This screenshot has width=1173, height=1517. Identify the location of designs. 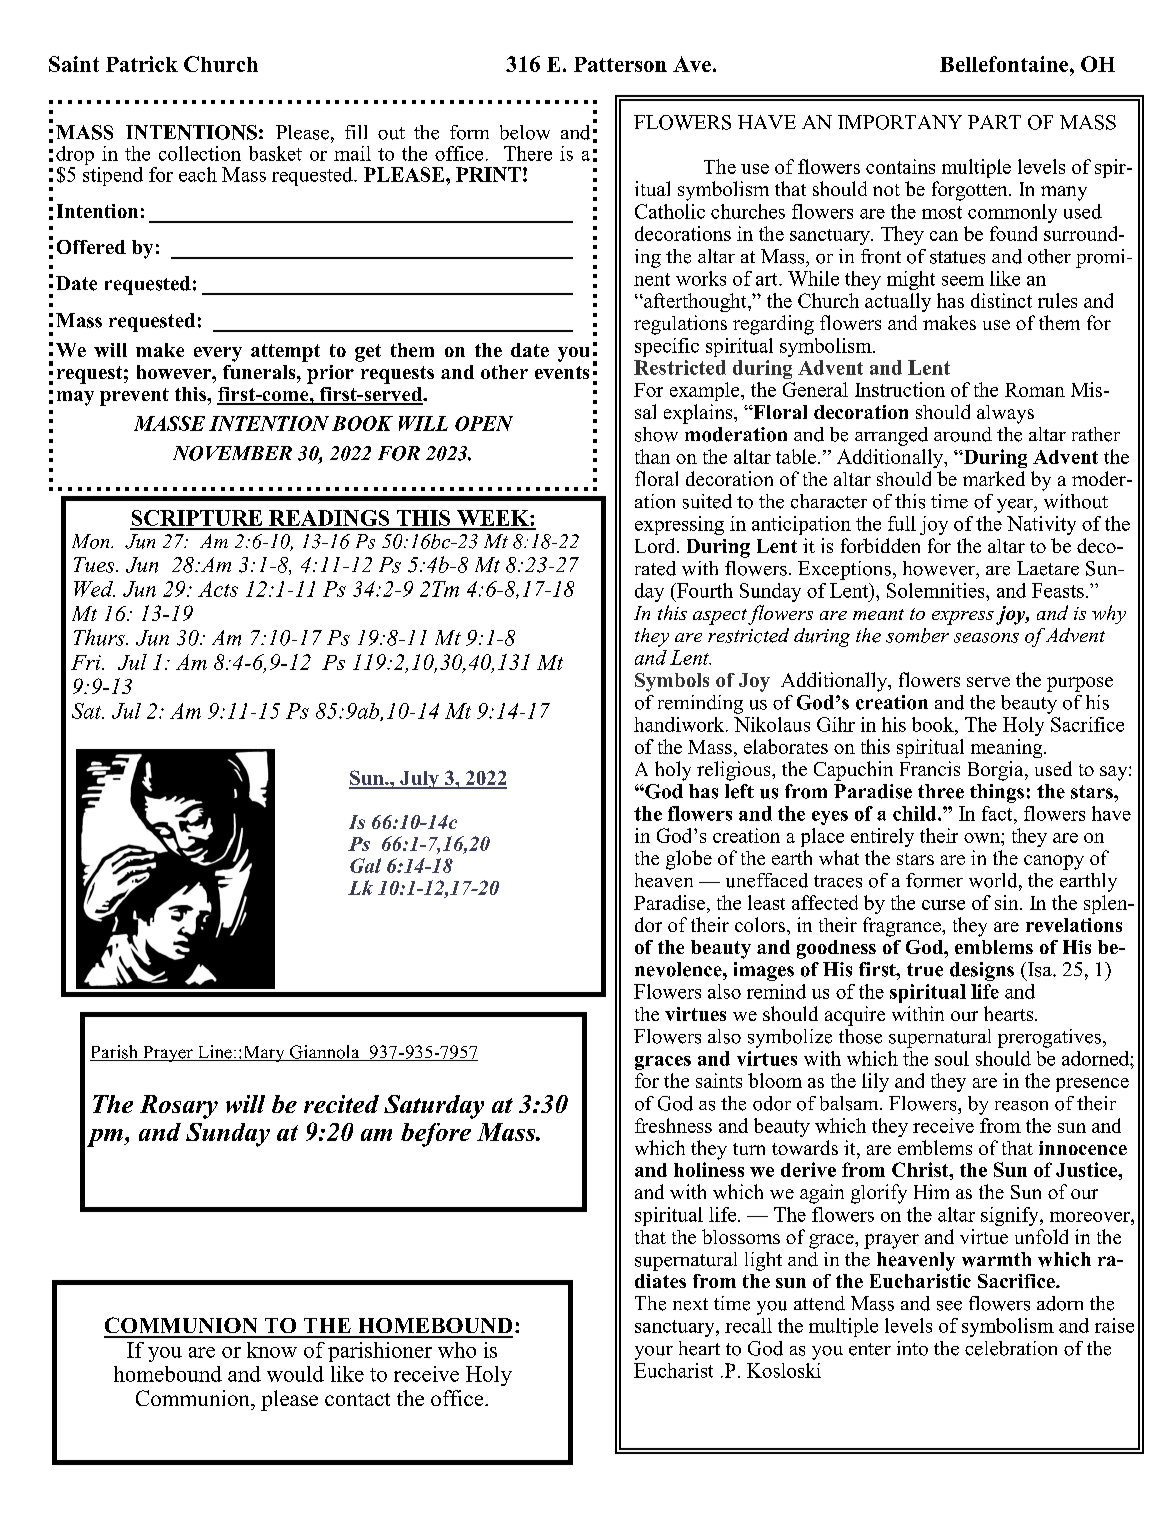
(982, 971).
